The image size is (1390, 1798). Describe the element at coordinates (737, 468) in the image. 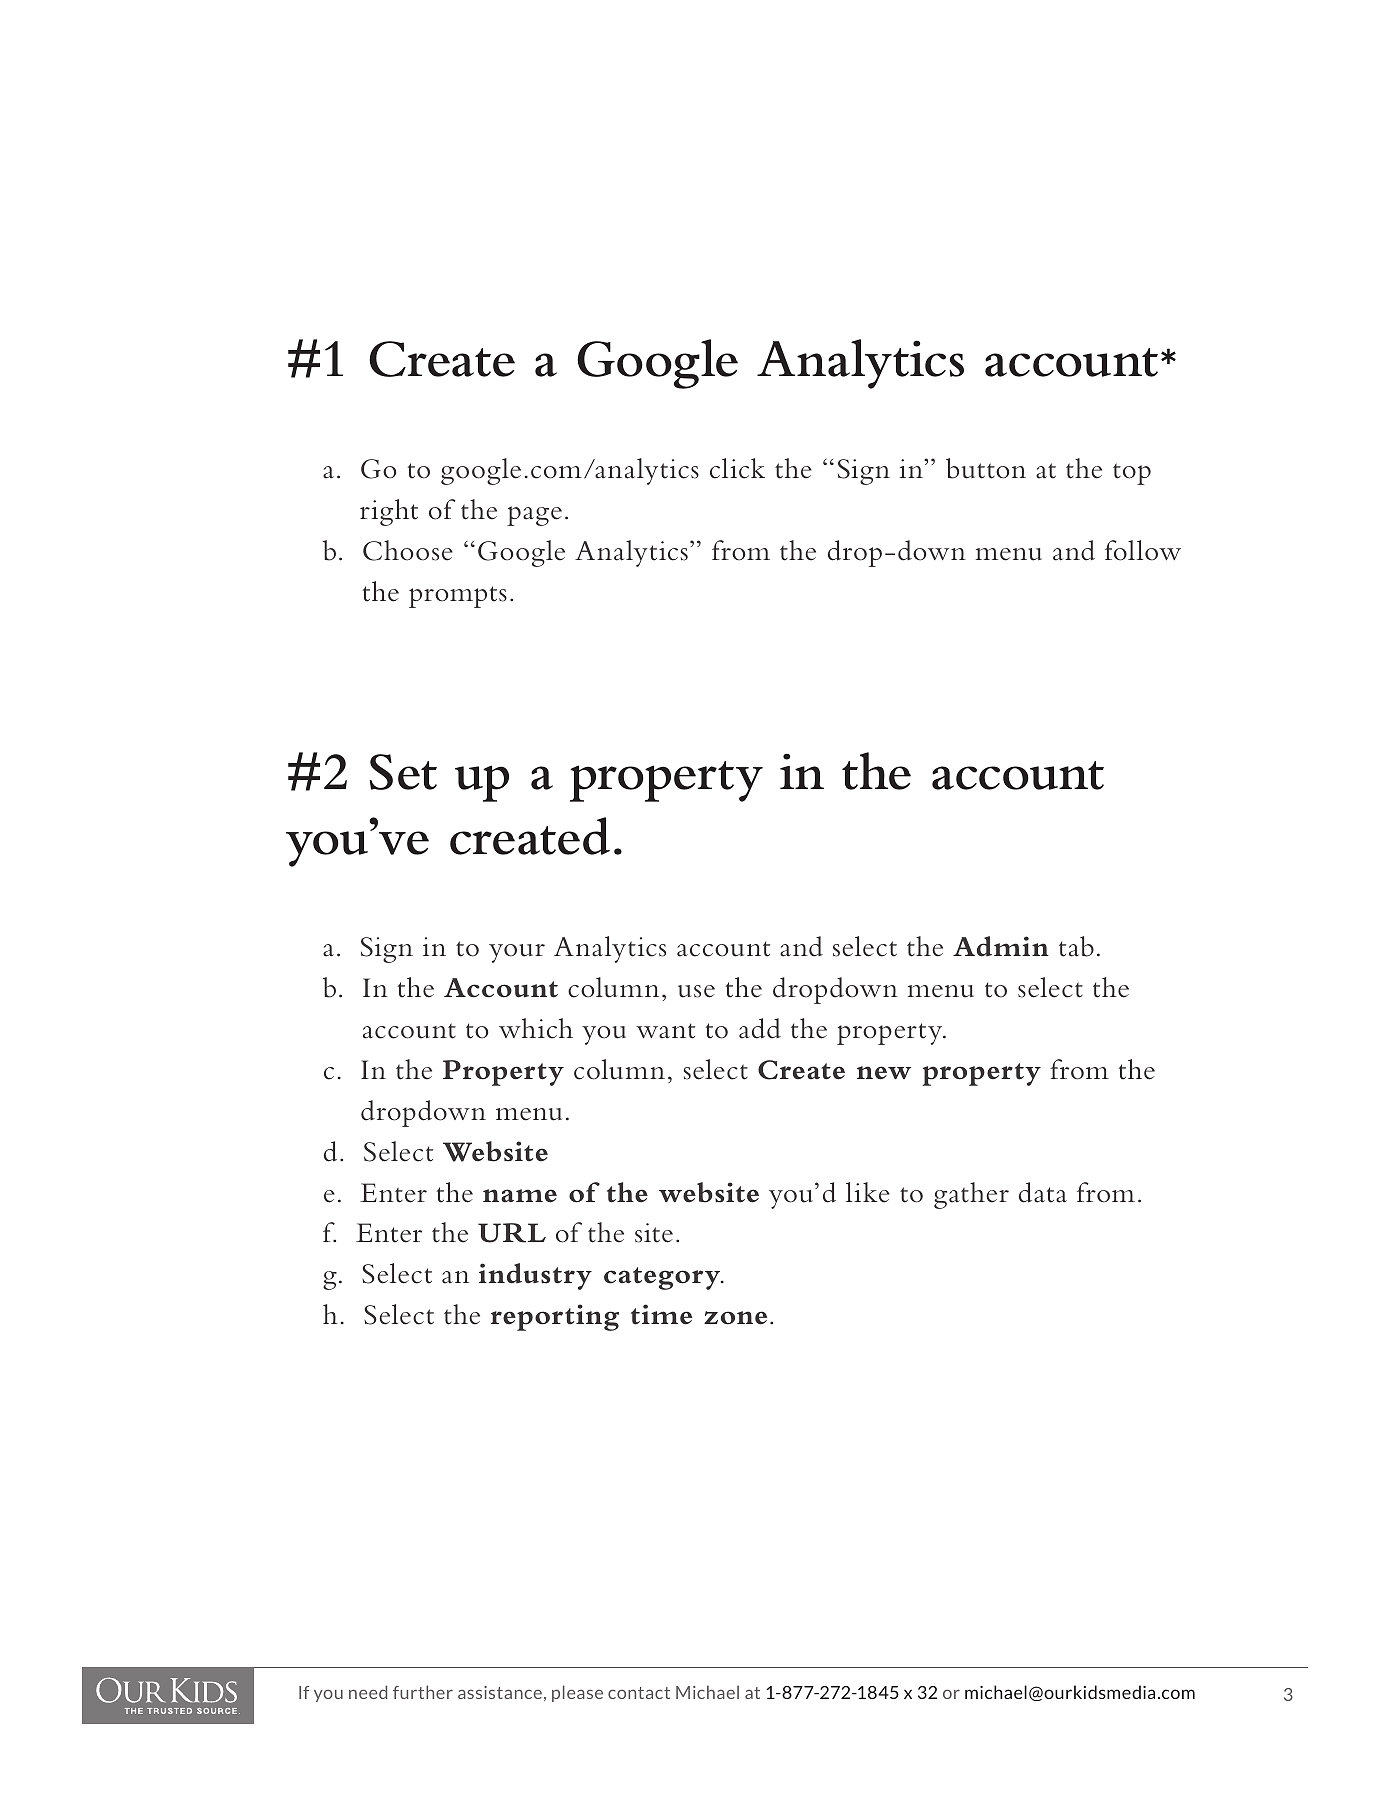

I see `click` at that location.
